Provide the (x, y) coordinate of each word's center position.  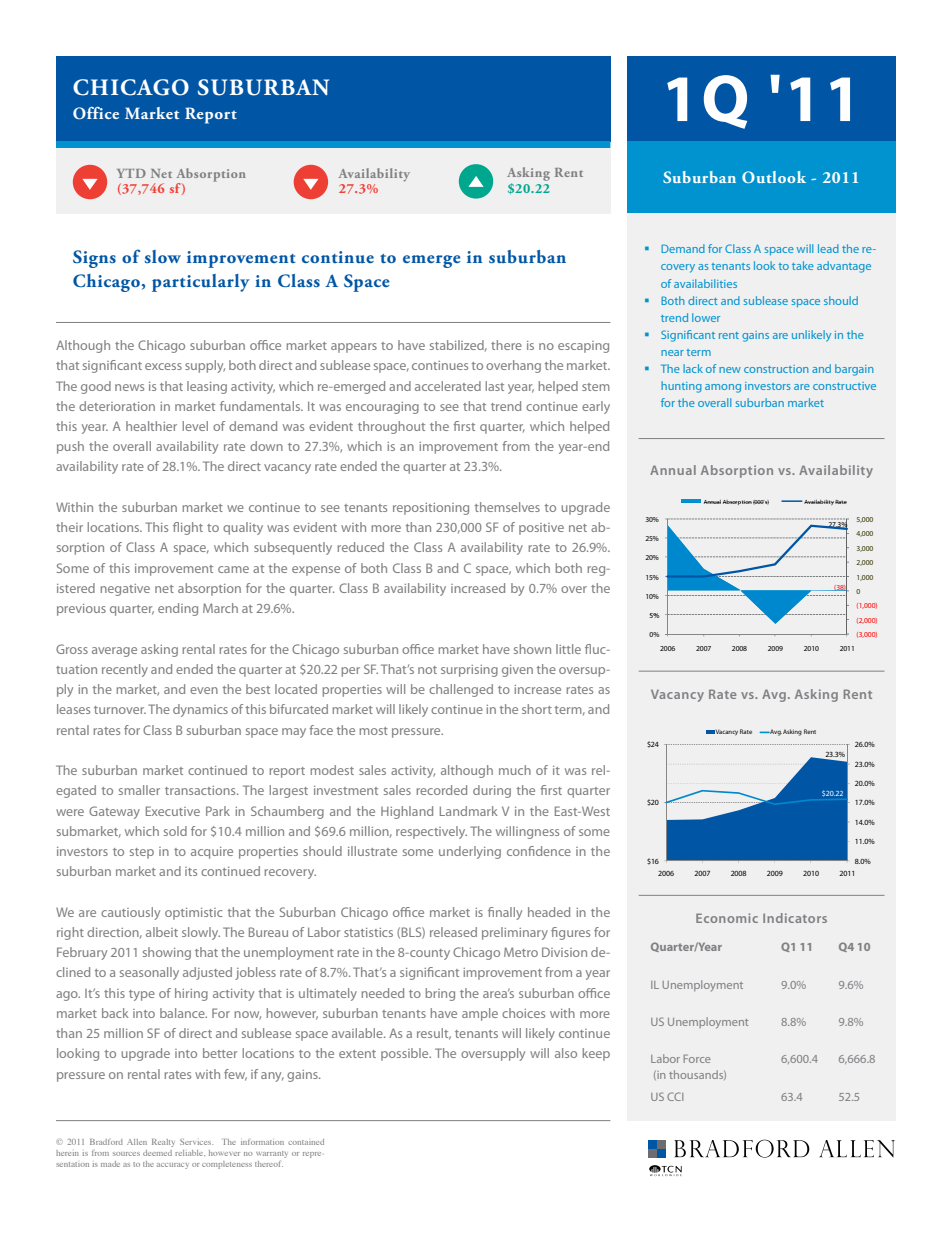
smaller (139, 790)
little (568, 649)
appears (354, 348)
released (453, 932)
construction (776, 369)
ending (178, 609)
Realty (163, 1143)
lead (828, 248)
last (495, 386)
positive (541, 529)
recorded (442, 790)
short (537, 709)
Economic (727, 918)
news (129, 387)
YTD (131, 173)
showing (167, 953)
